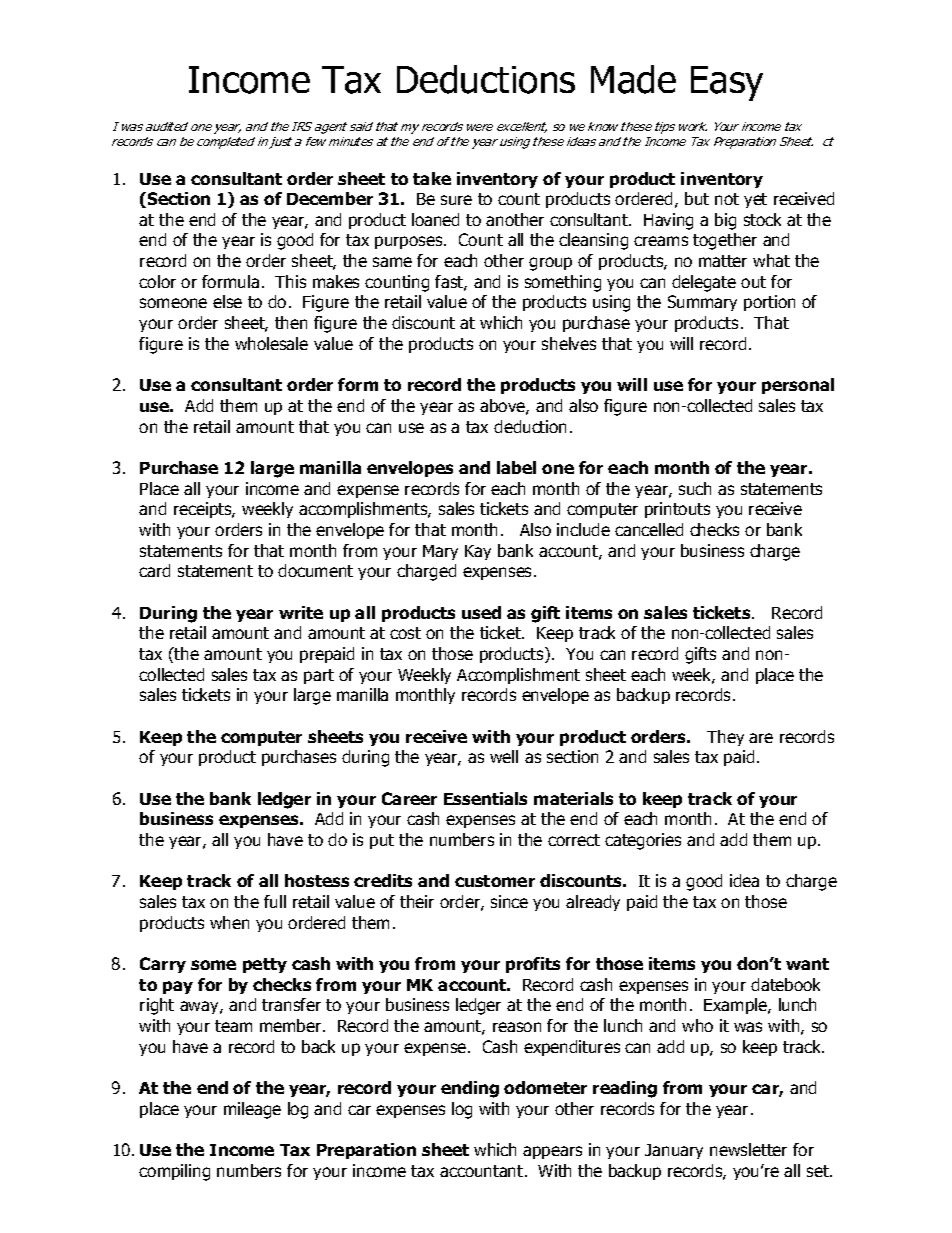 This page has width=952, height=1233. I want to click on write, so click(301, 612).
